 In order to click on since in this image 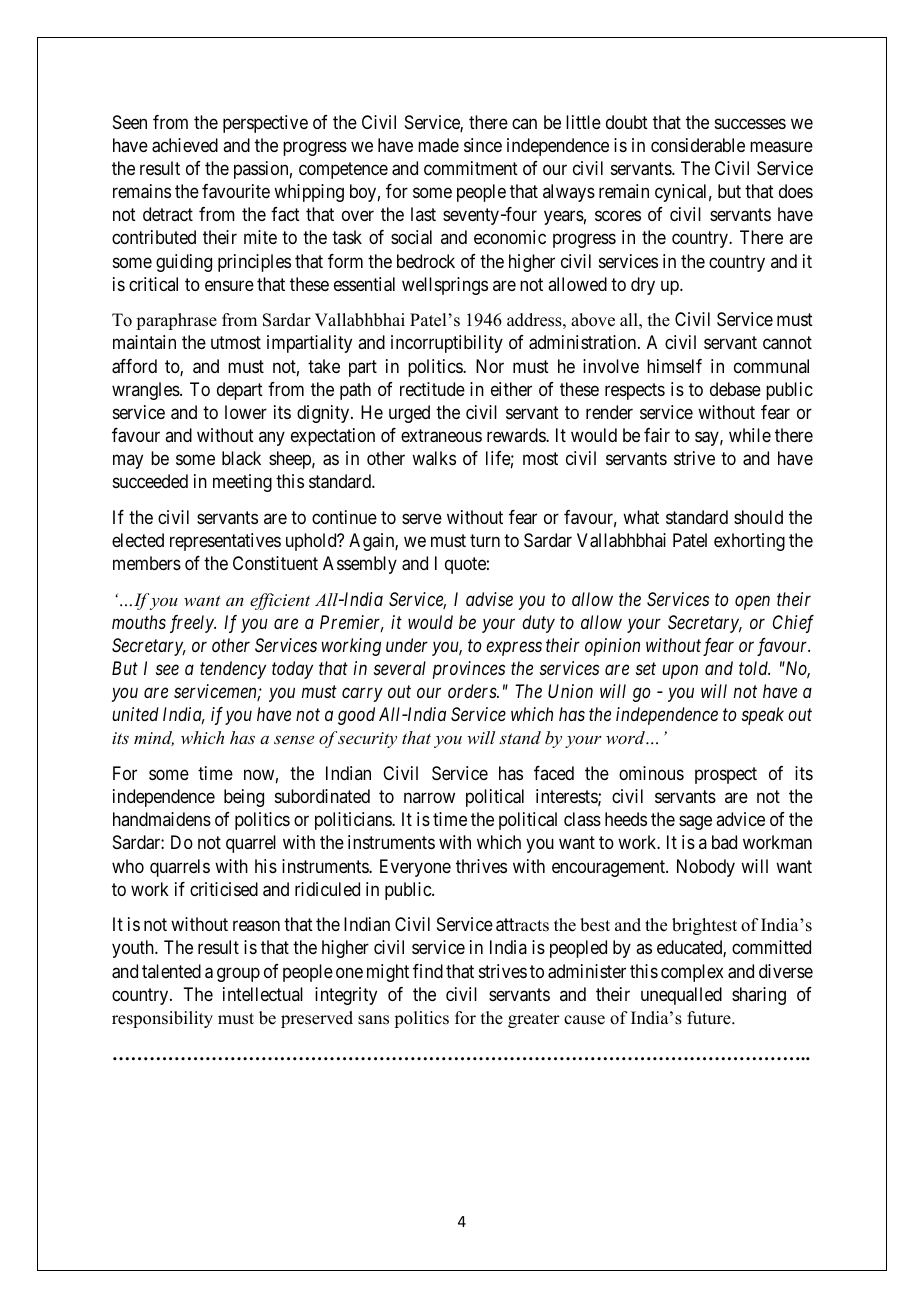, I will do `click(483, 145)`.
